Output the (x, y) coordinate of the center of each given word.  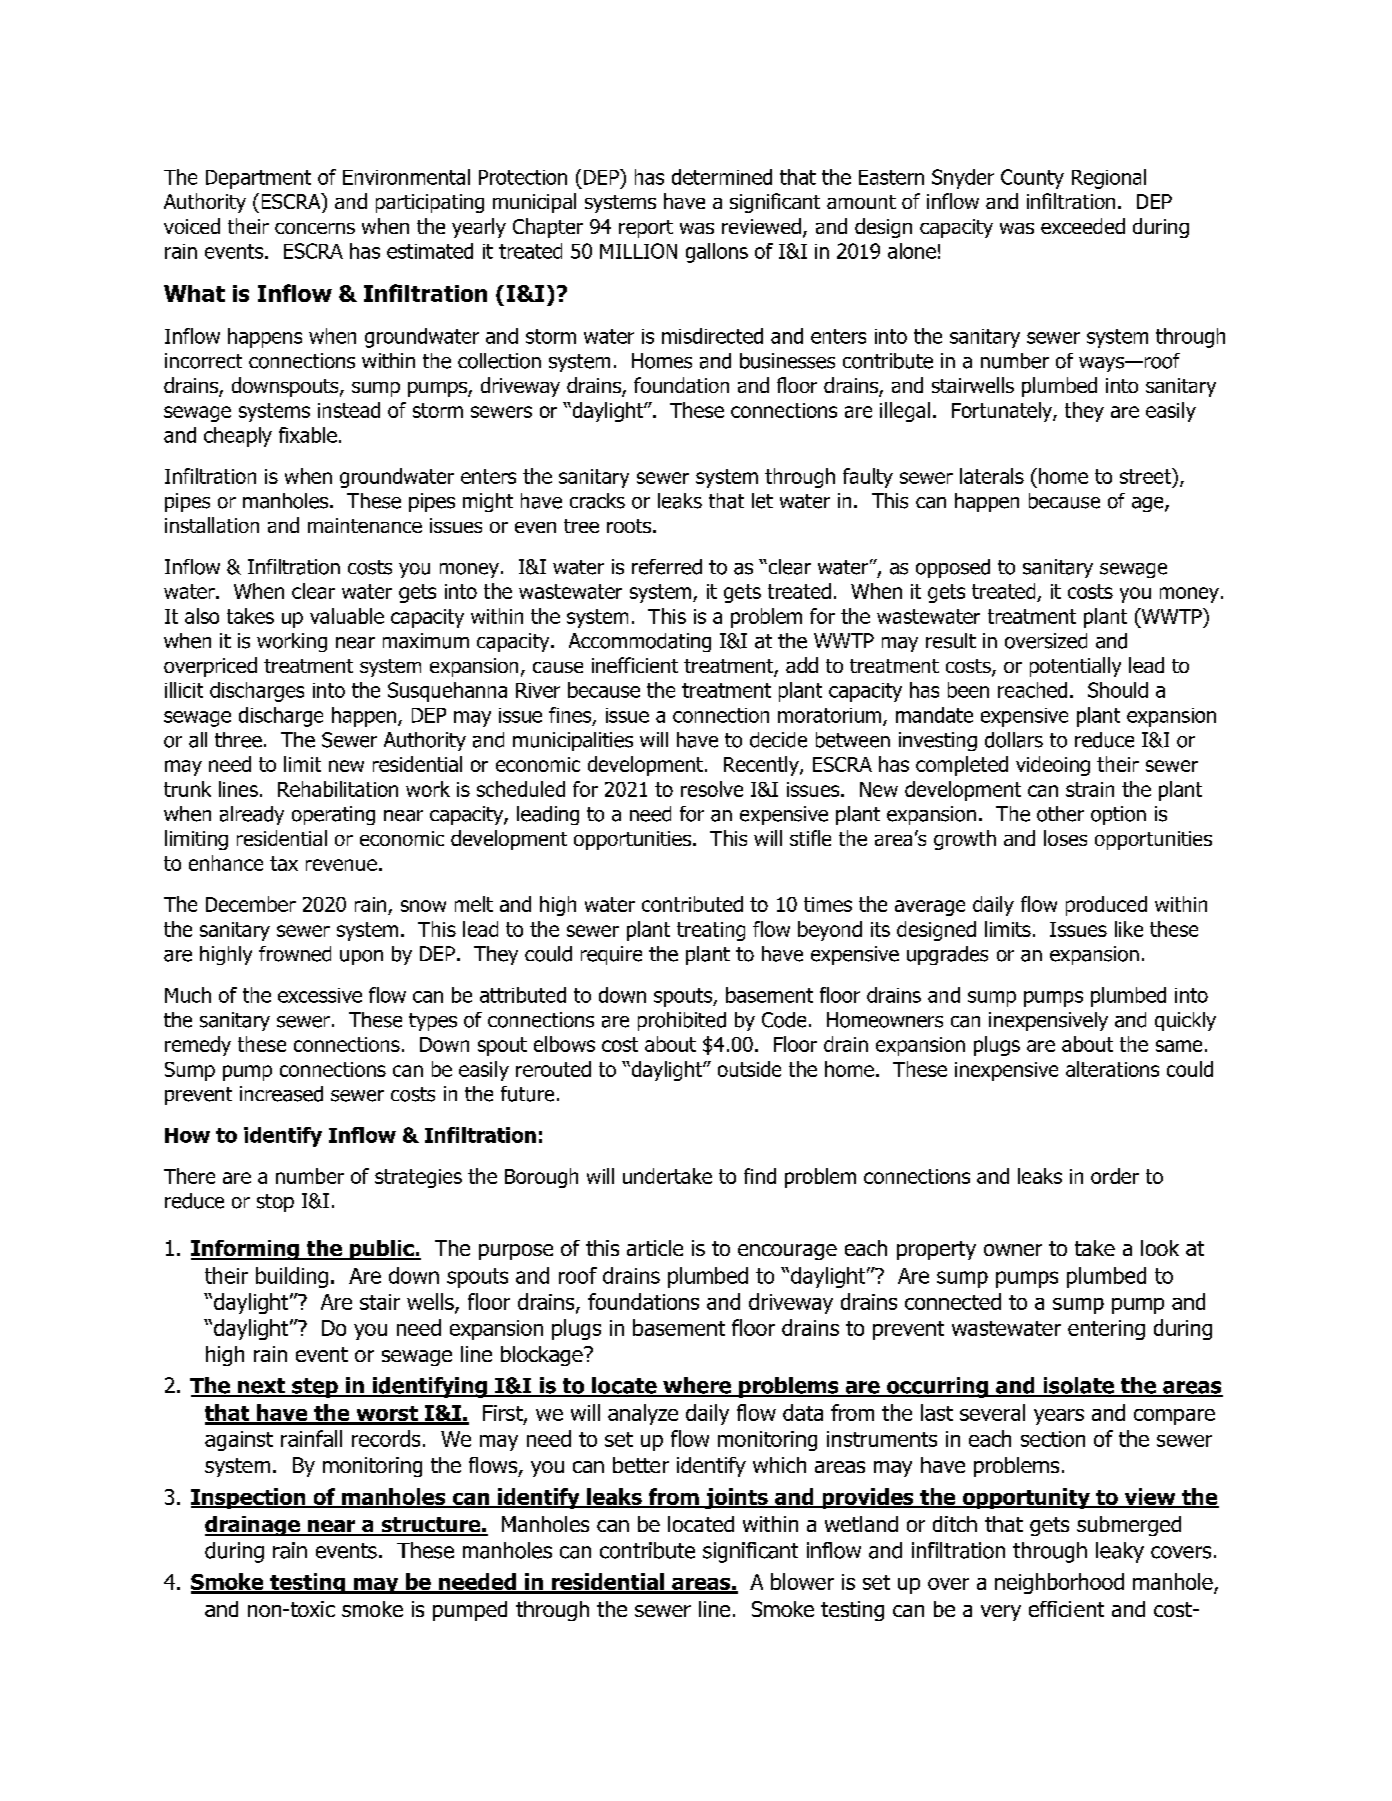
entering (1106, 1330)
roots (630, 526)
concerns (315, 228)
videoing (1053, 766)
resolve (712, 789)
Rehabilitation (338, 789)
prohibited (682, 1021)
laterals (992, 476)
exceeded (1083, 226)
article (655, 1248)
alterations (1112, 1069)
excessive (320, 995)
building (292, 1277)
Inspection (249, 1498)
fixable (308, 435)
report (646, 229)
